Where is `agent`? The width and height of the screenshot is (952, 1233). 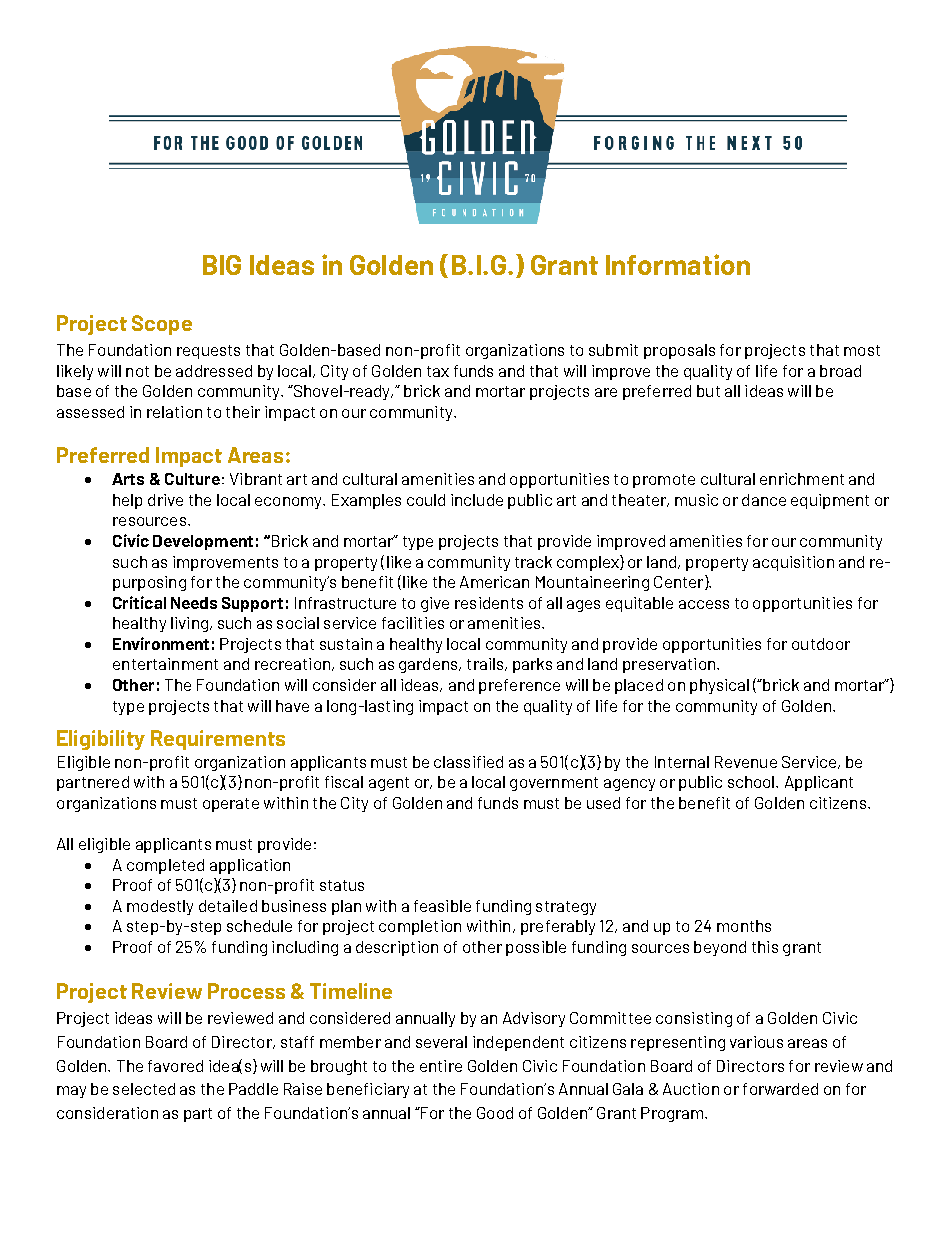
agent is located at coordinates (389, 784).
